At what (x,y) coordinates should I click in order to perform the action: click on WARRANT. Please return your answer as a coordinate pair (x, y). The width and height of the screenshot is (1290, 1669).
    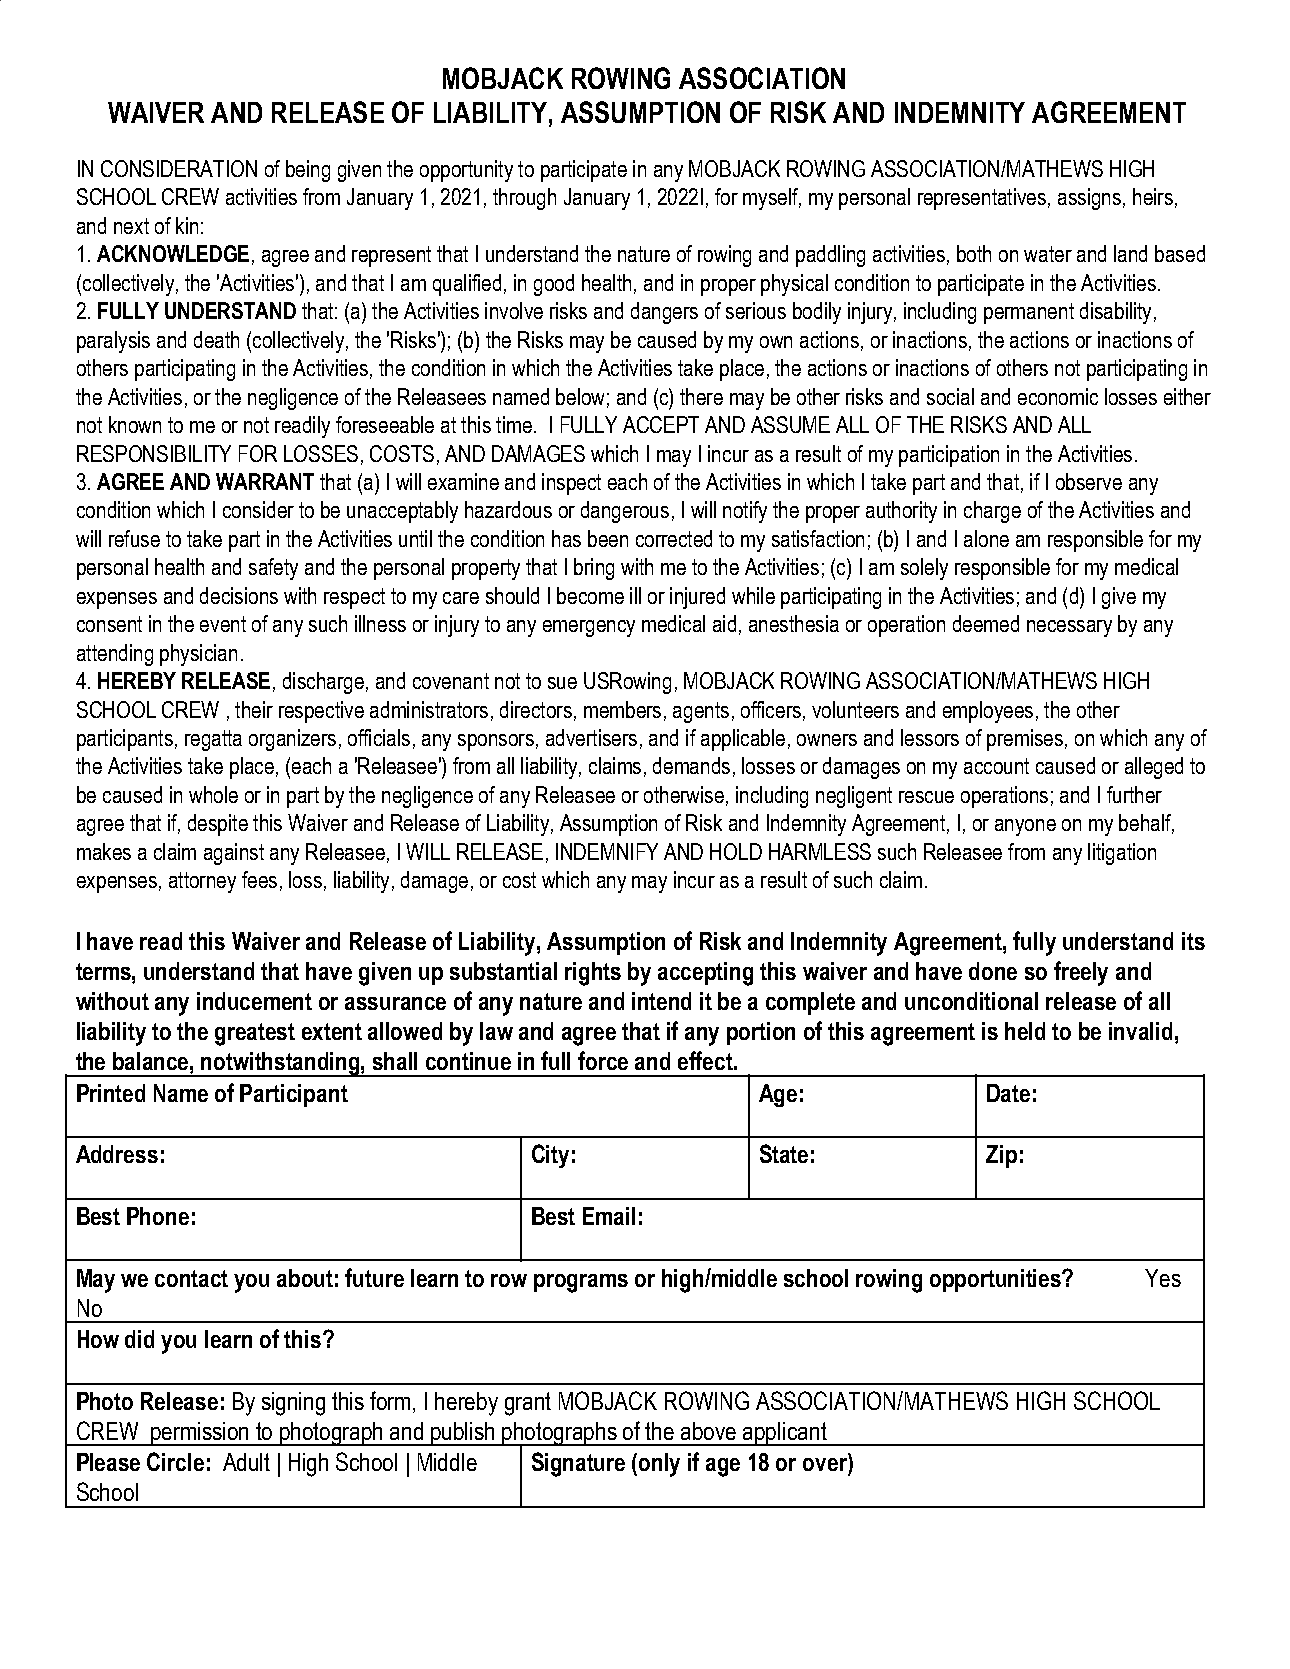
    Looking at the image, I should click on (265, 481).
